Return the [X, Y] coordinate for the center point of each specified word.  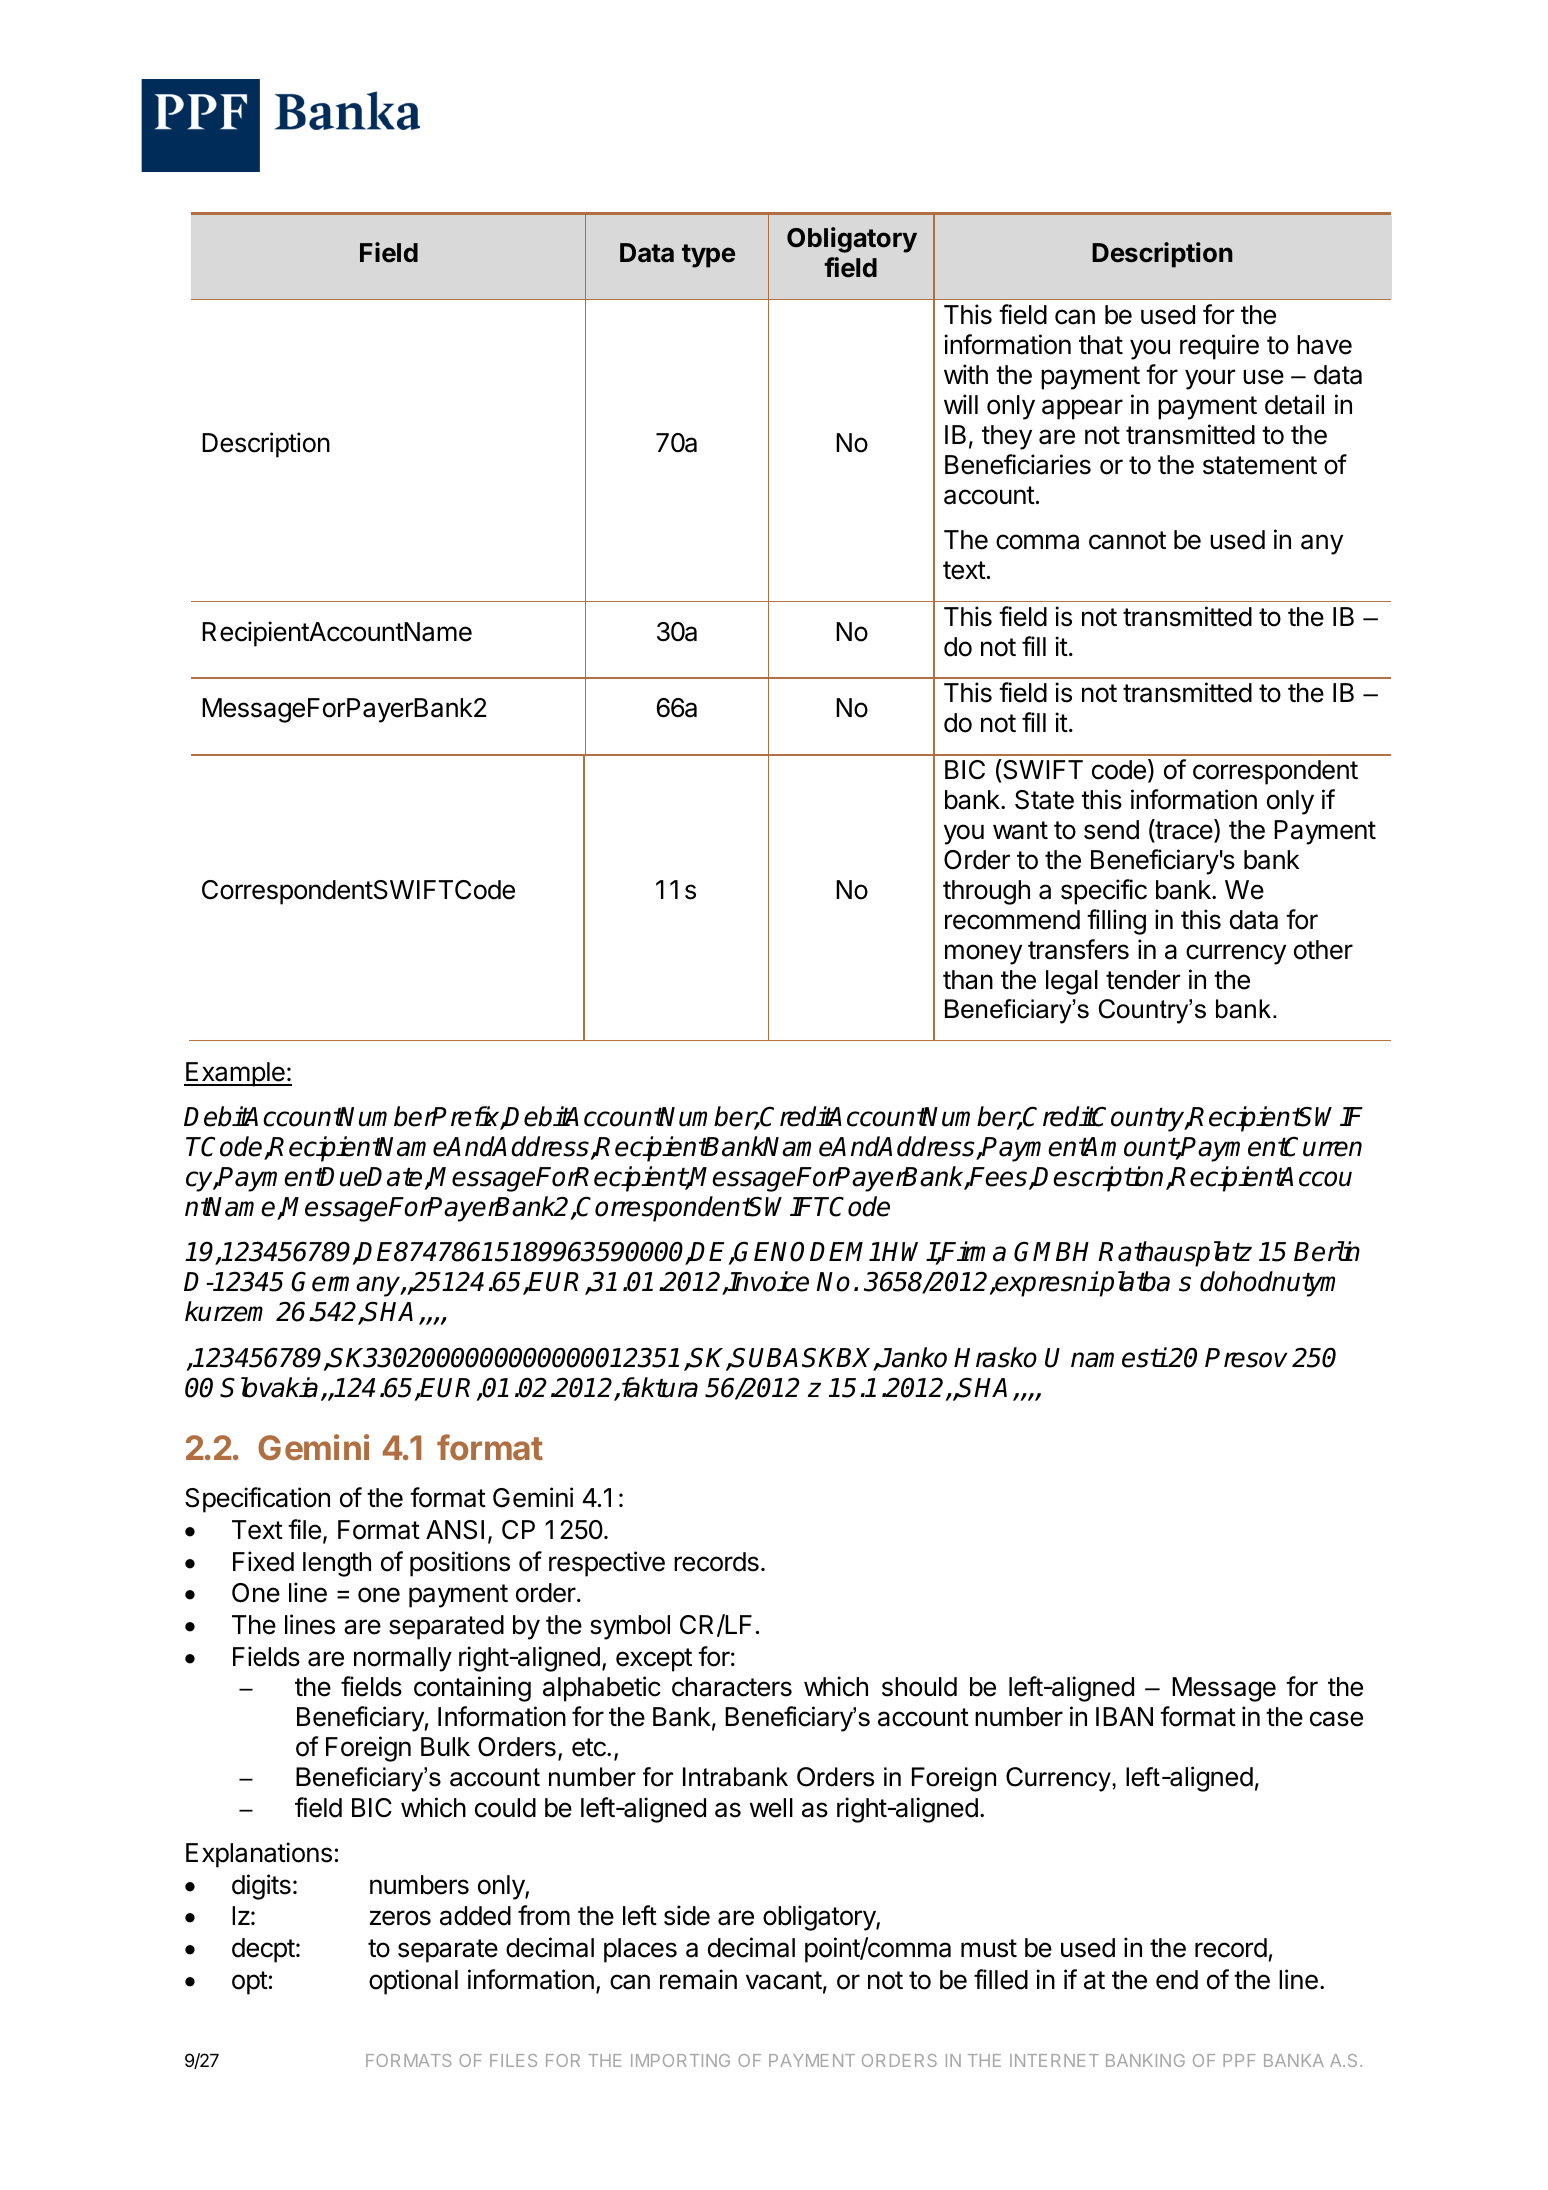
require [1219, 347]
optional [413, 1982]
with [966, 374]
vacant [784, 1980]
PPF [1239, 2060]
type [708, 256]
